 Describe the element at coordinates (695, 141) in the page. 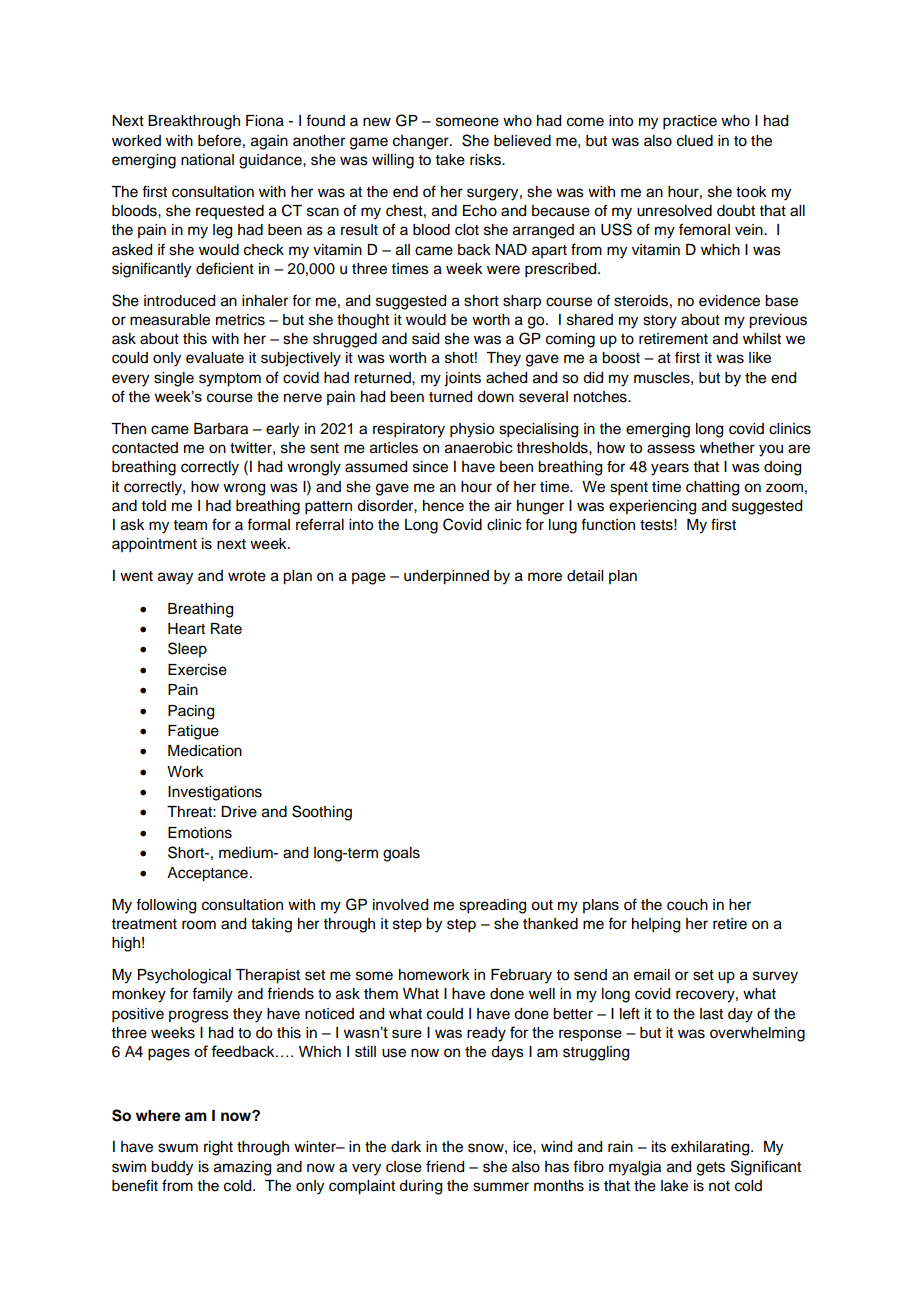

I see `clued` at that location.
